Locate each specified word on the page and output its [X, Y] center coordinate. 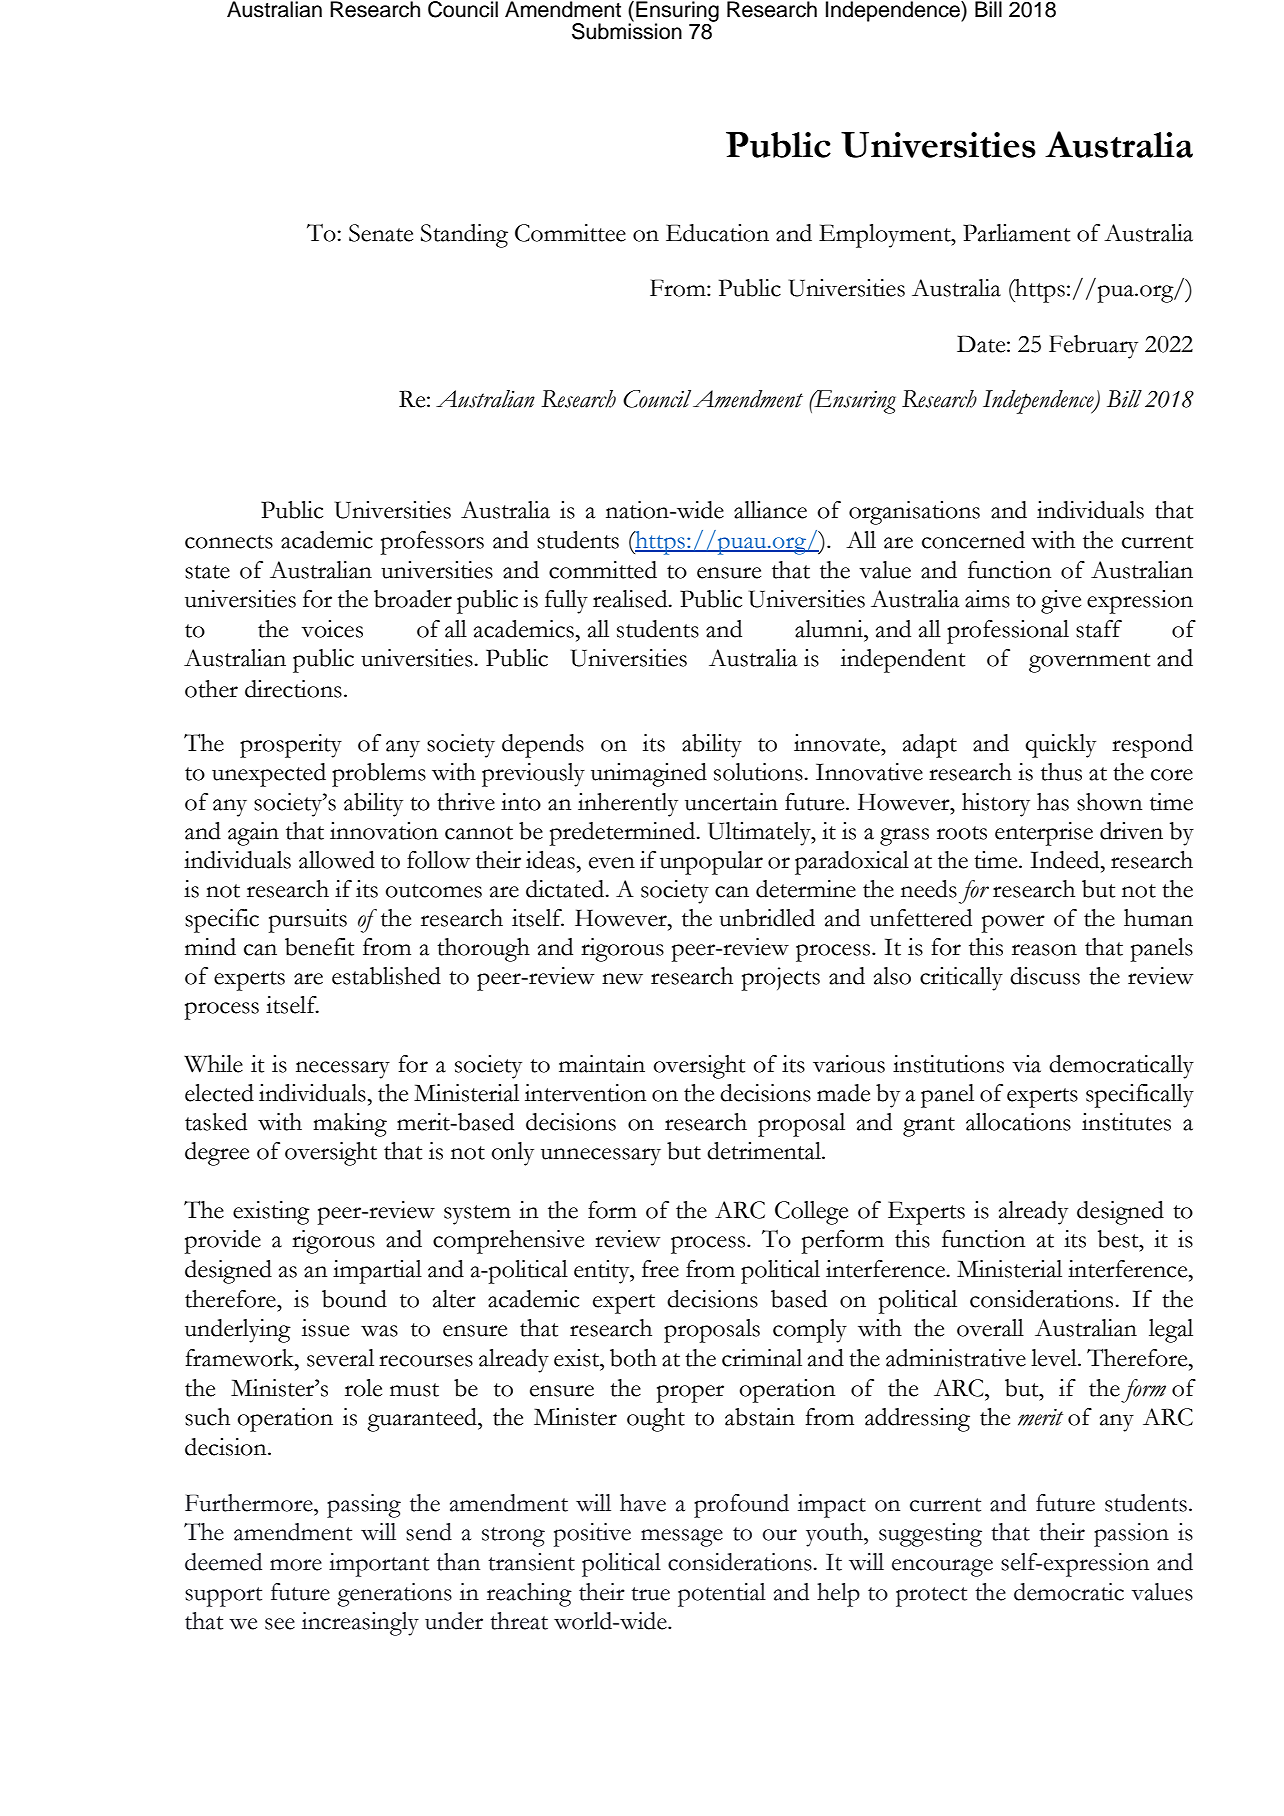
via [1026, 1064]
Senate [381, 233]
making [350, 1125]
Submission [627, 30]
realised [631, 599]
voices [332, 629]
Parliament [1016, 233]
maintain [602, 1064]
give [1061, 602]
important [379, 1565]
